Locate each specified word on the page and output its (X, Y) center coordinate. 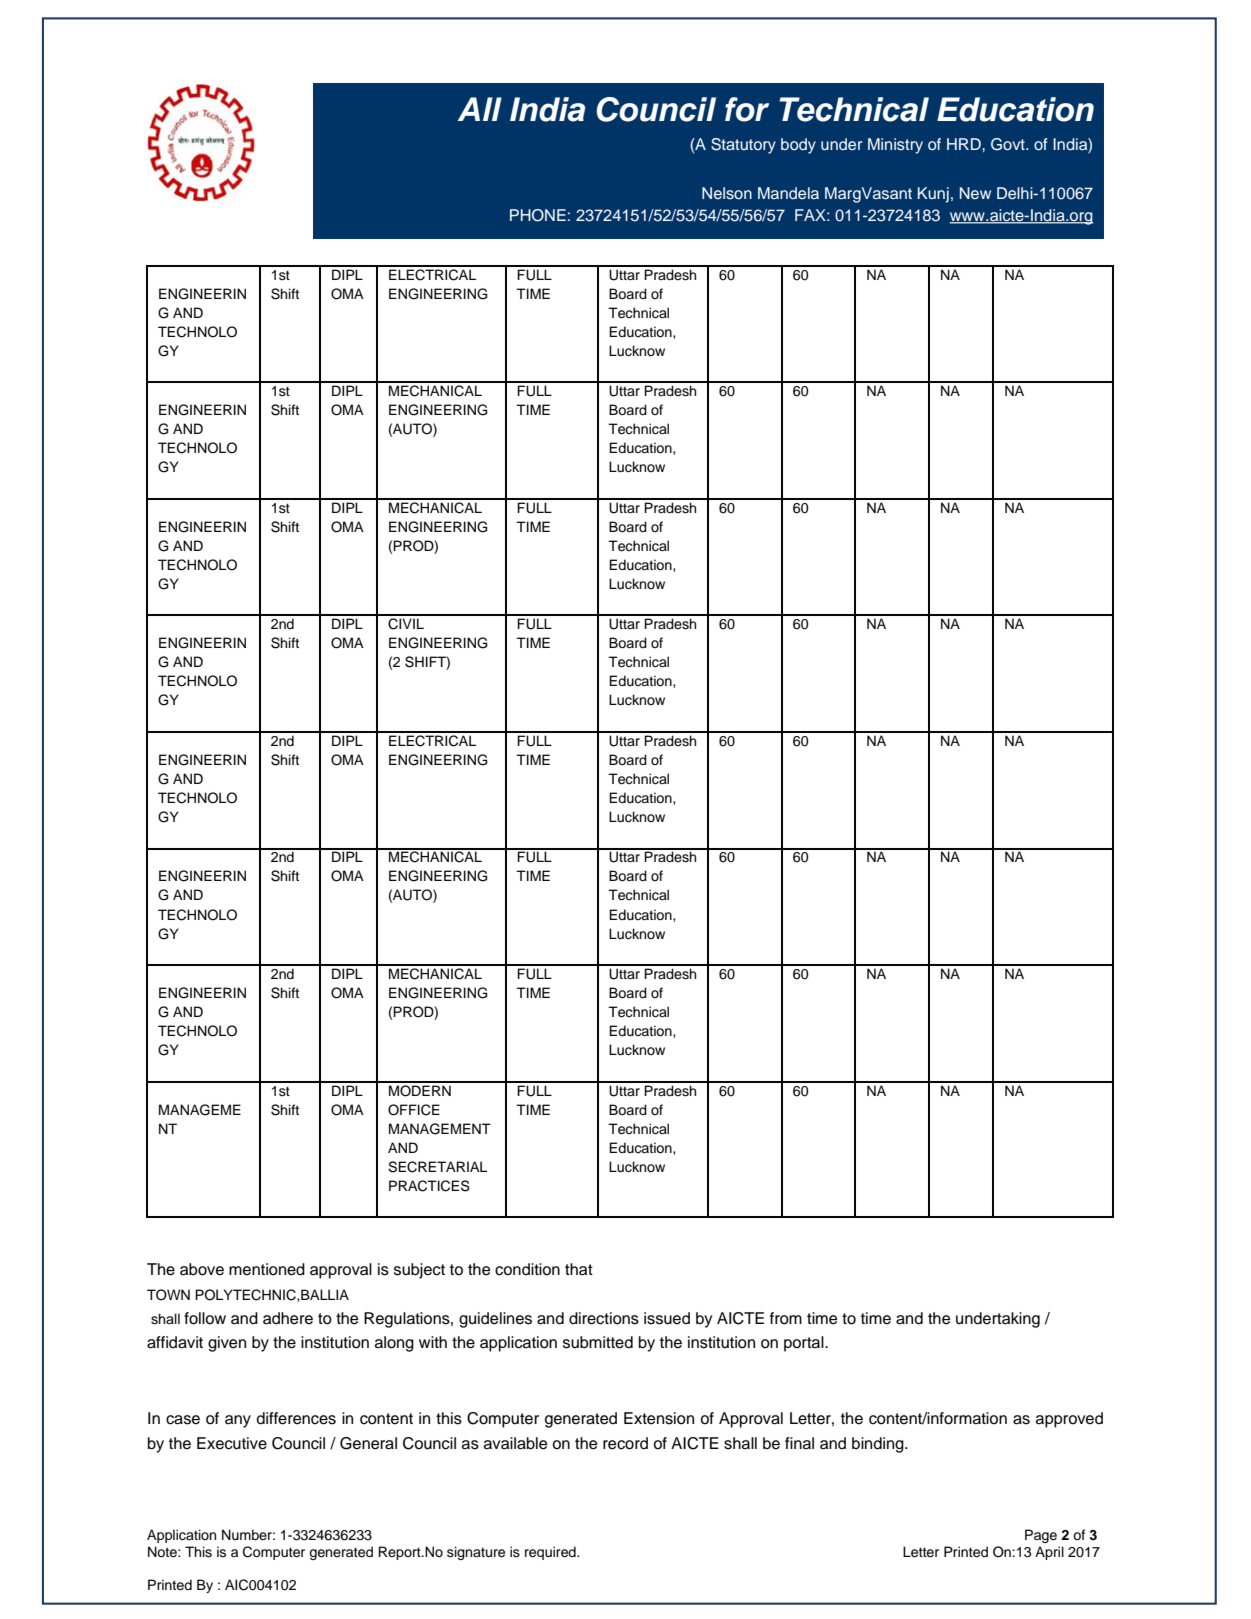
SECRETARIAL (437, 1167)
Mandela (788, 193)
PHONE (538, 215)
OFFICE (414, 1110)
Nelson (727, 193)
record (625, 1443)
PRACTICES (429, 1186)
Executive (232, 1443)
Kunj (933, 195)
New (975, 193)
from (786, 1318)
